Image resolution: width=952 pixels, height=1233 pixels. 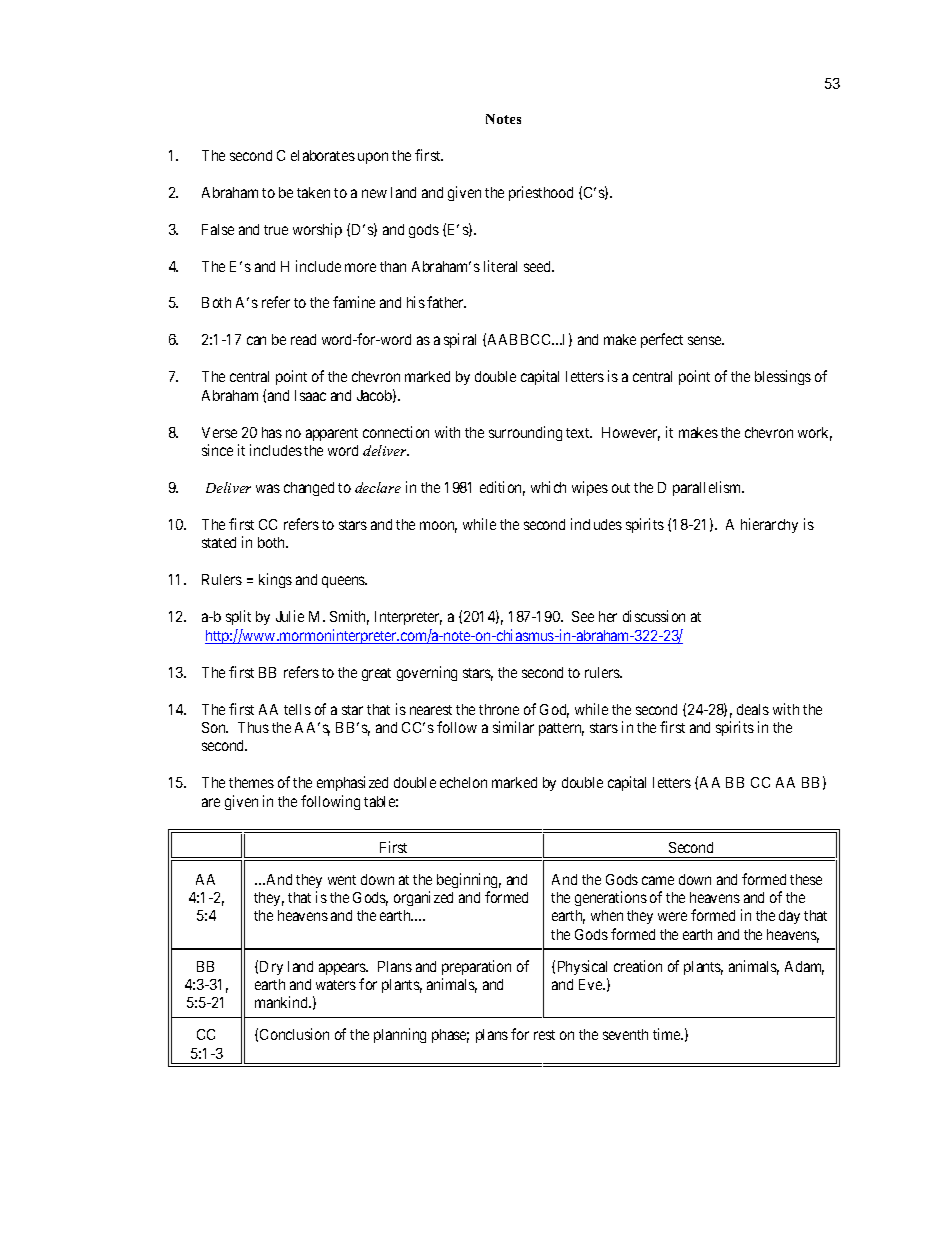 I want to click on taken, so click(x=313, y=192).
